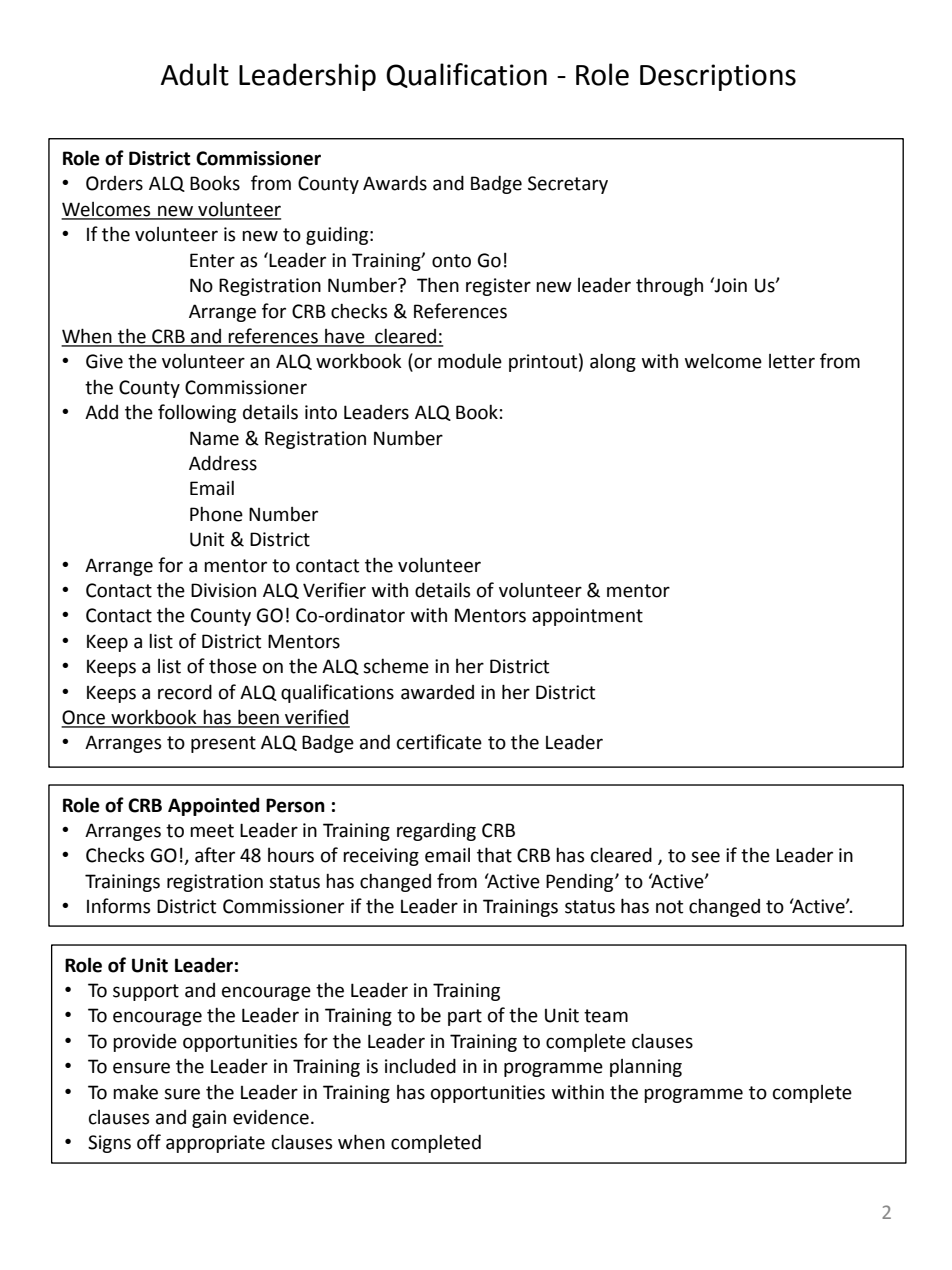  What do you see at coordinates (195, 74) in the screenshot?
I see `Adult` at bounding box center [195, 74].
